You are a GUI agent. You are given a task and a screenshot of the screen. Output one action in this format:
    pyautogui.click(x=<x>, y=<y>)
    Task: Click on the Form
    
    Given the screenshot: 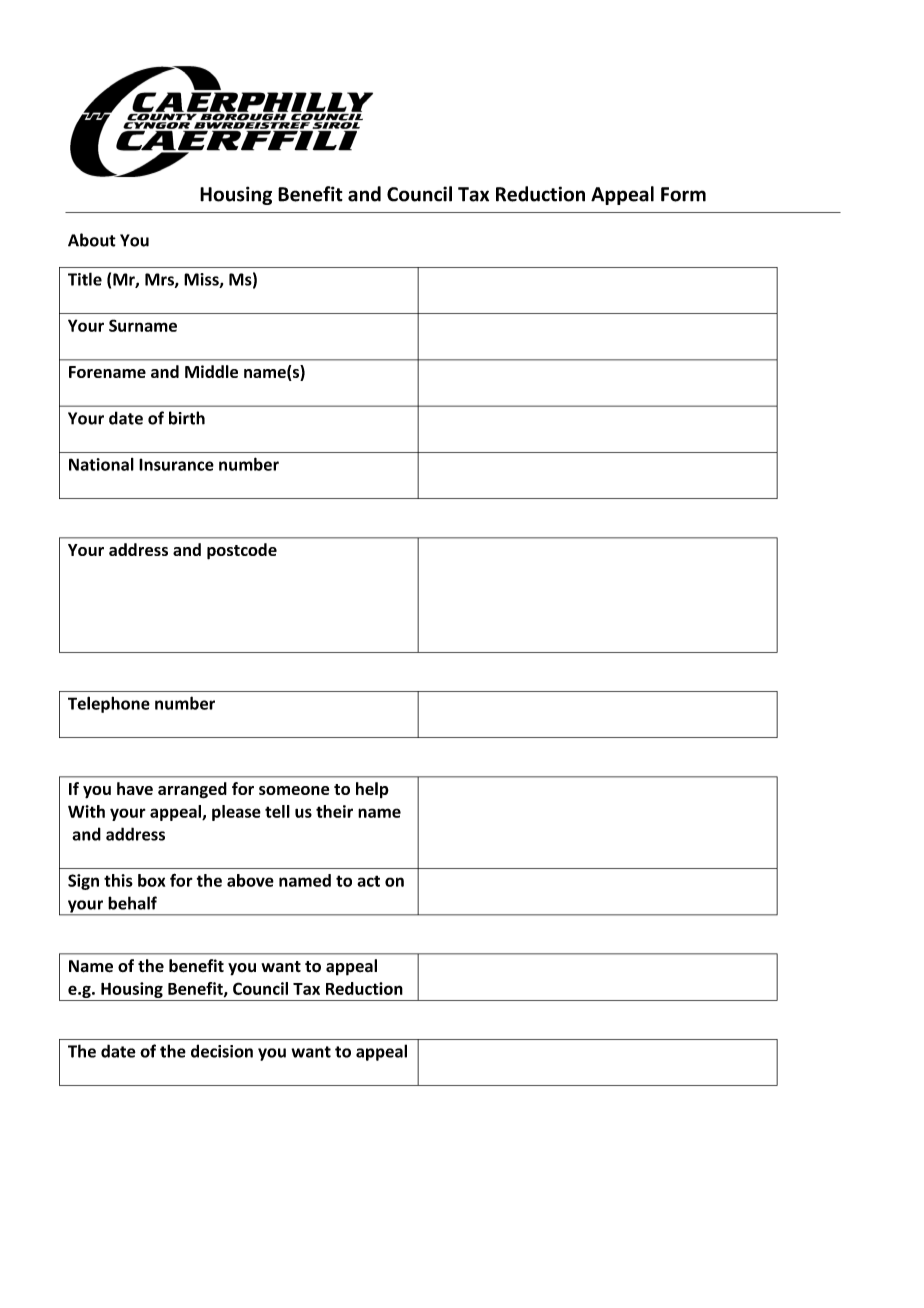 What is the action you would take?
    pyautogui.click(x=683, y=194)
